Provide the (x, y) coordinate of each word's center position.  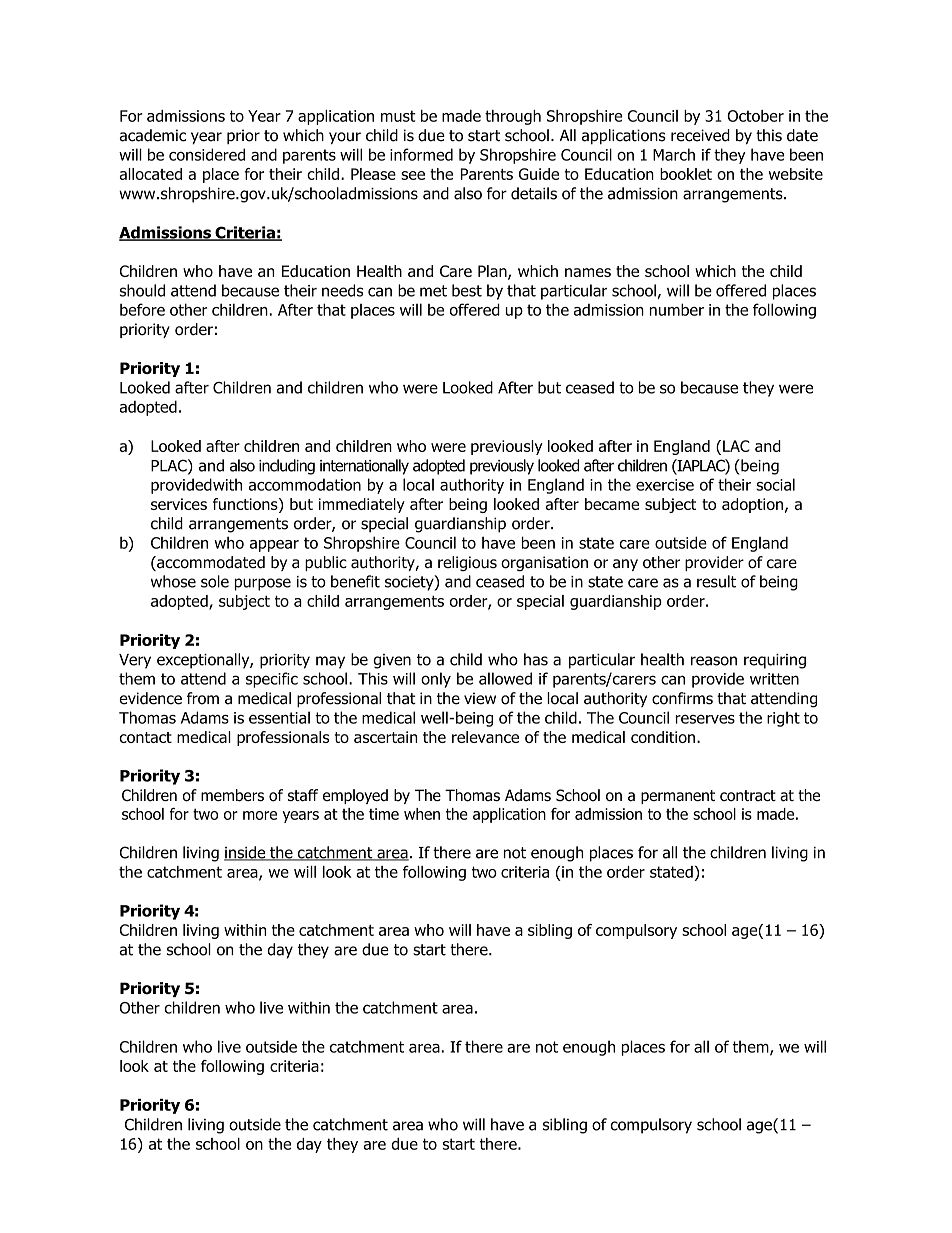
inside (246, 853)
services (179, 504)
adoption (752, 505)
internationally (364, 467)
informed (421, 154)
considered (207, 154)
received (700, 135)
